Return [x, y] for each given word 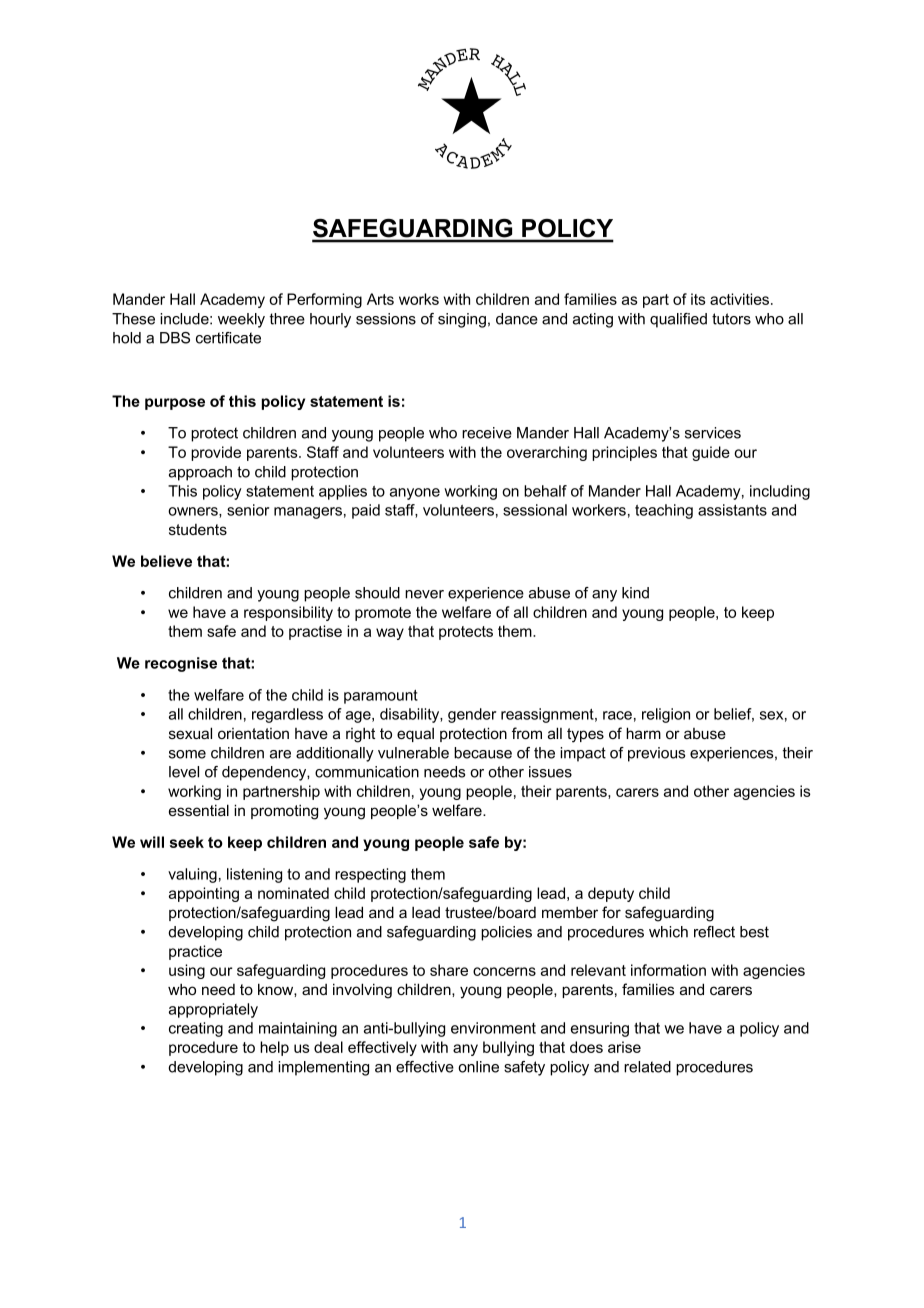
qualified [678, 320]
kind [635, 593]
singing [462, 320]
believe [166, 561]
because [483, 753]
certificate [228, 338]
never [424, 594]
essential [199, 810]
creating [196, 1029]
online [478, 1067]
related [647, 1067]
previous [656, 754]
